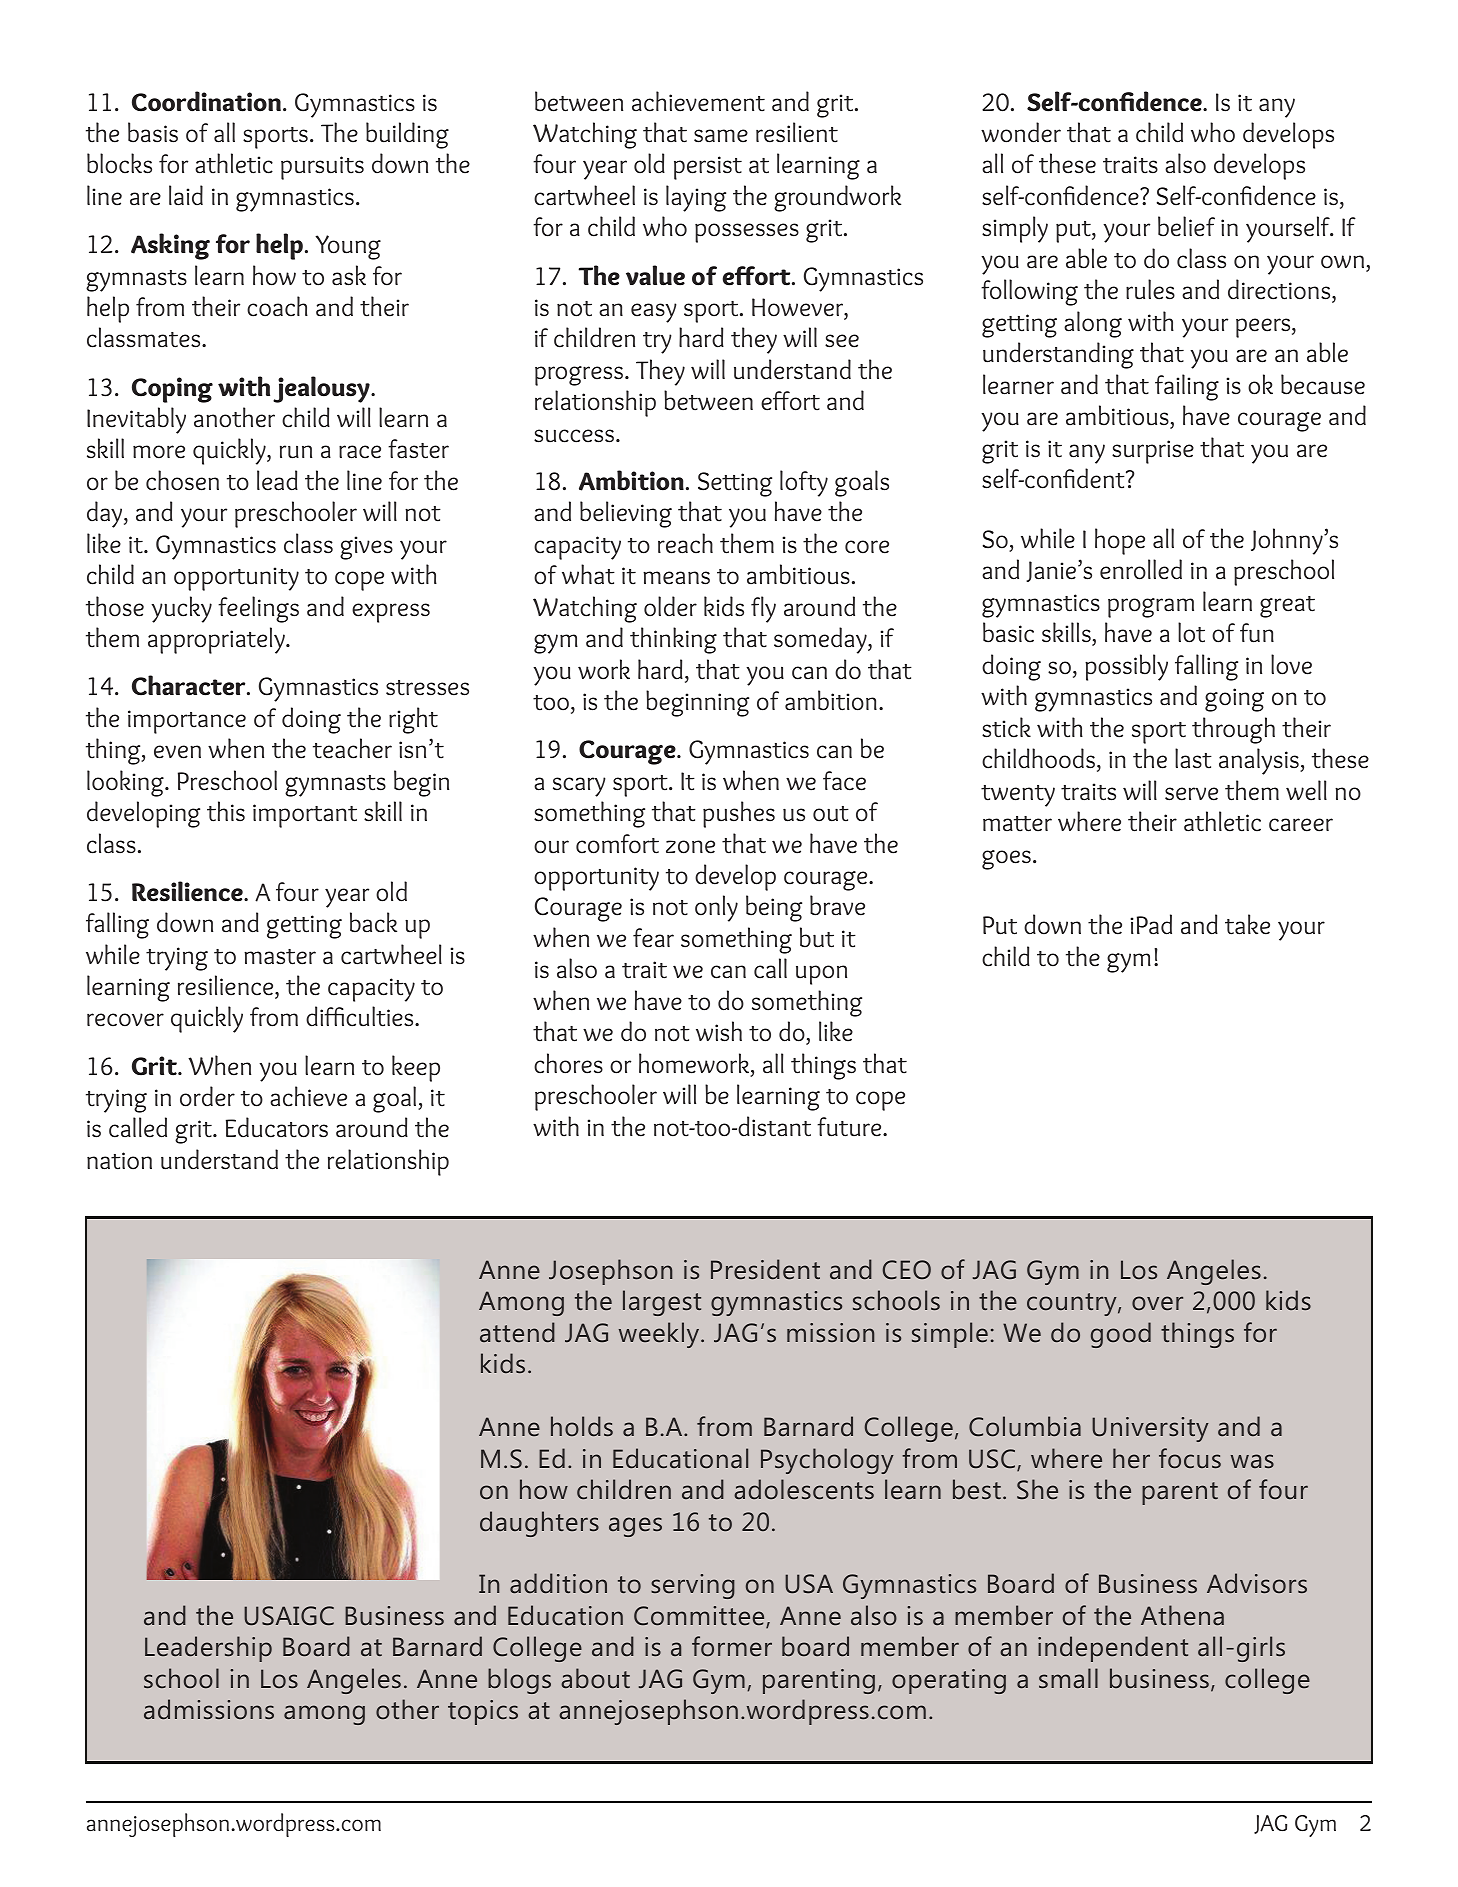 Image resolution: width=1458 pixels, height=1887 pixels. What do you see at coordinates (277, 1127) in the page?
I see `Educators` at bounding box center [277, 1127].
